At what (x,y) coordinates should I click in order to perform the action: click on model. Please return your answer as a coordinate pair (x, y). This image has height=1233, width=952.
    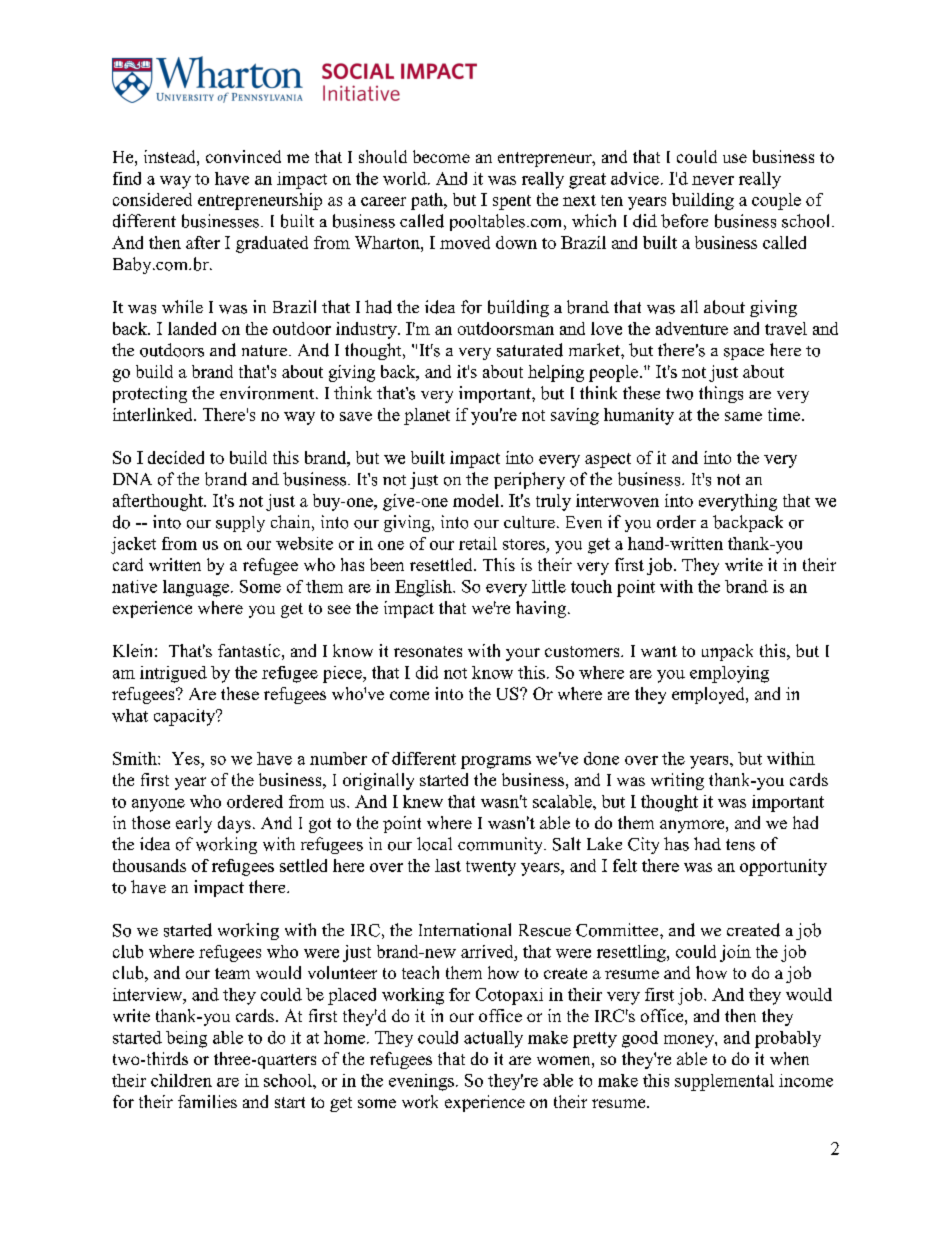
    Looking at the image, I should click on (477, 500).
